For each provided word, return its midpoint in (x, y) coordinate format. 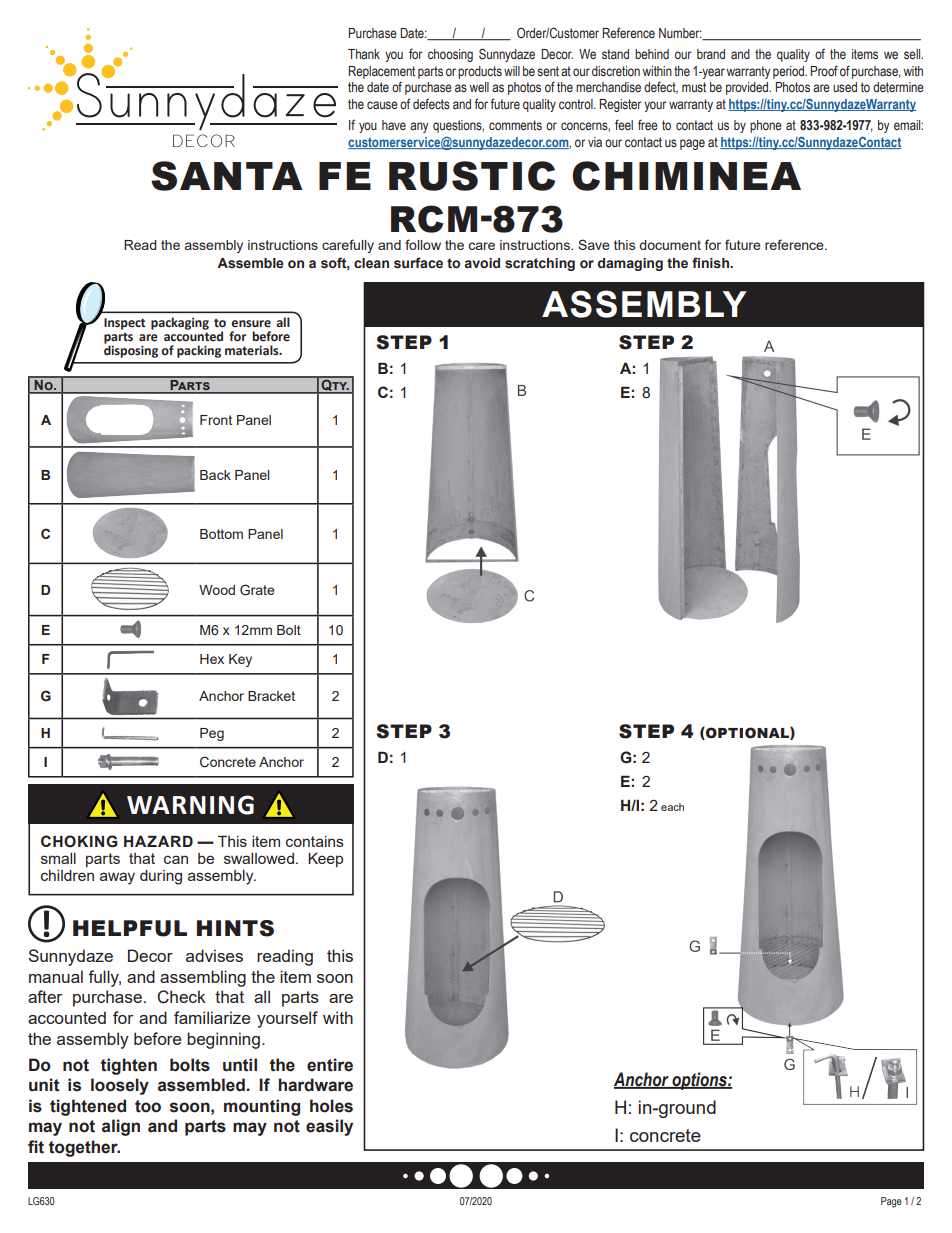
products (480, 72)
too (148, 1106)
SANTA (227, 176)
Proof (824, 70)
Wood (217, 590)
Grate (257, 589)
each (672, 807)
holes (331, 1106)
